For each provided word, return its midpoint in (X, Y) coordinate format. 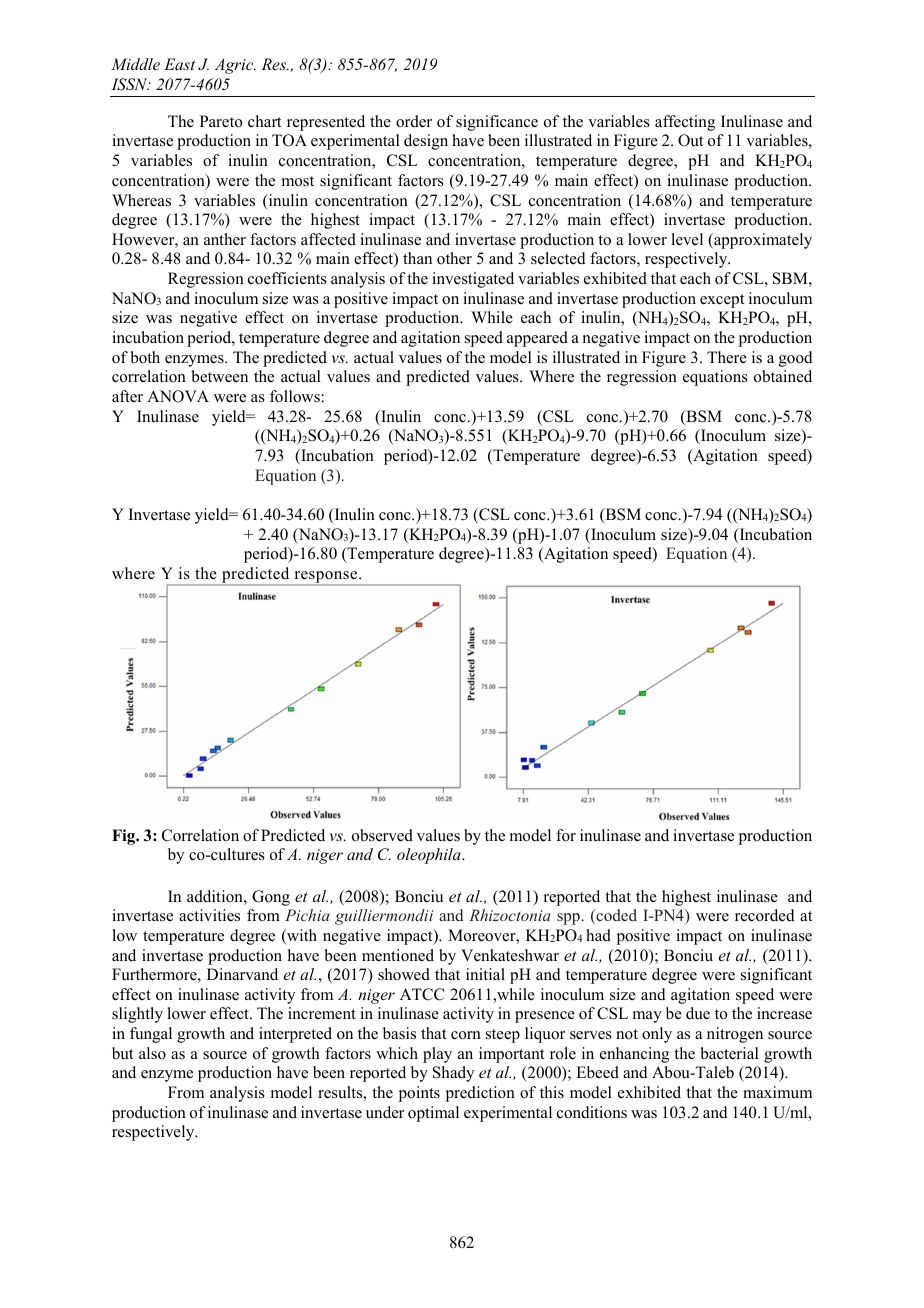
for (566, 835)
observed (382, 835)
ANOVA (178, 396)
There (727, 357)
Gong (271, 898)
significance (497, 123)
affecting (685, 123)
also (152, 1053)
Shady (453, 1074)
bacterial (730, 1053)
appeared (537, 339)
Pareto (221, 121)
